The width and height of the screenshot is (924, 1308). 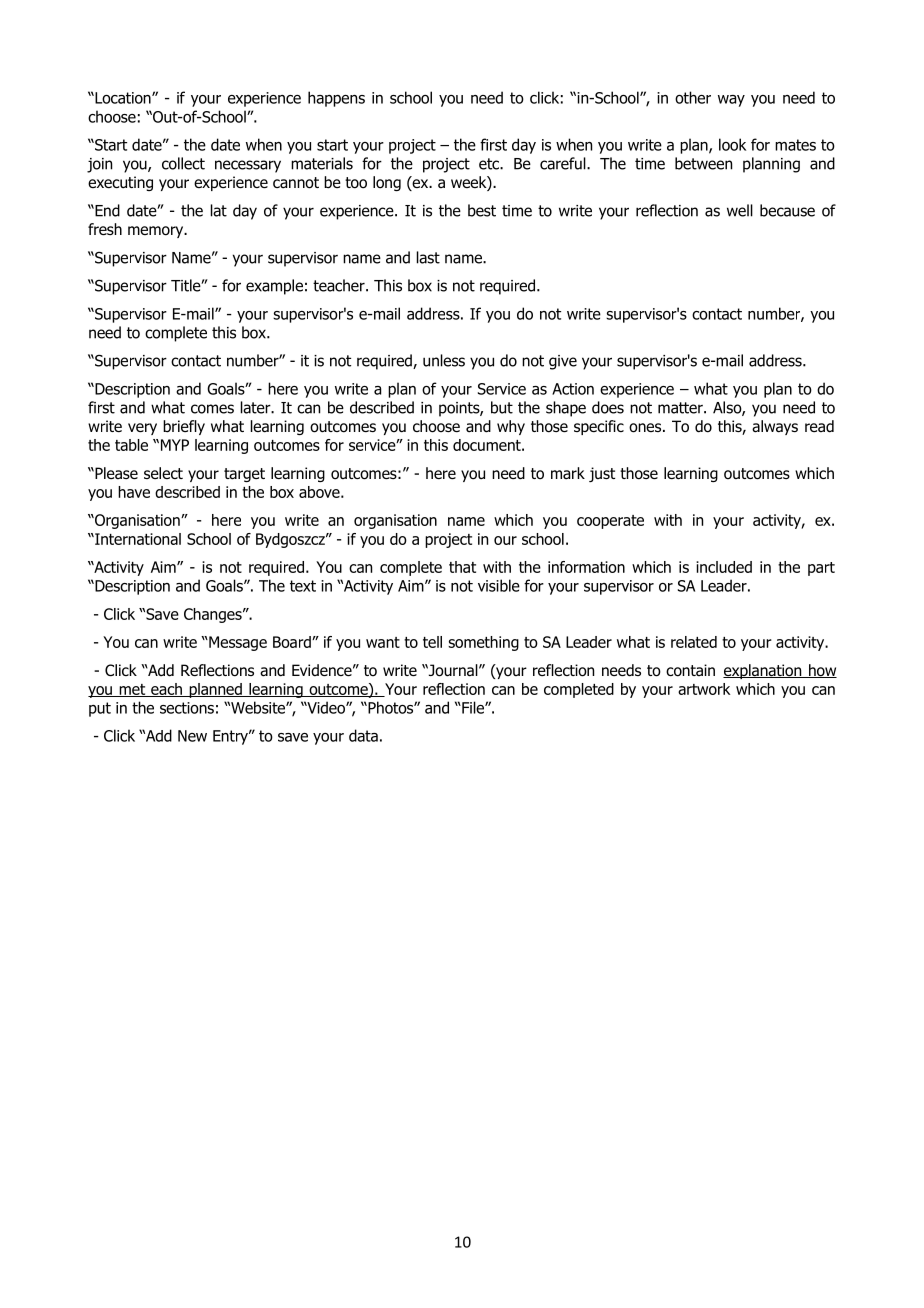 I want to click on just, so click(x=602, y=474).
